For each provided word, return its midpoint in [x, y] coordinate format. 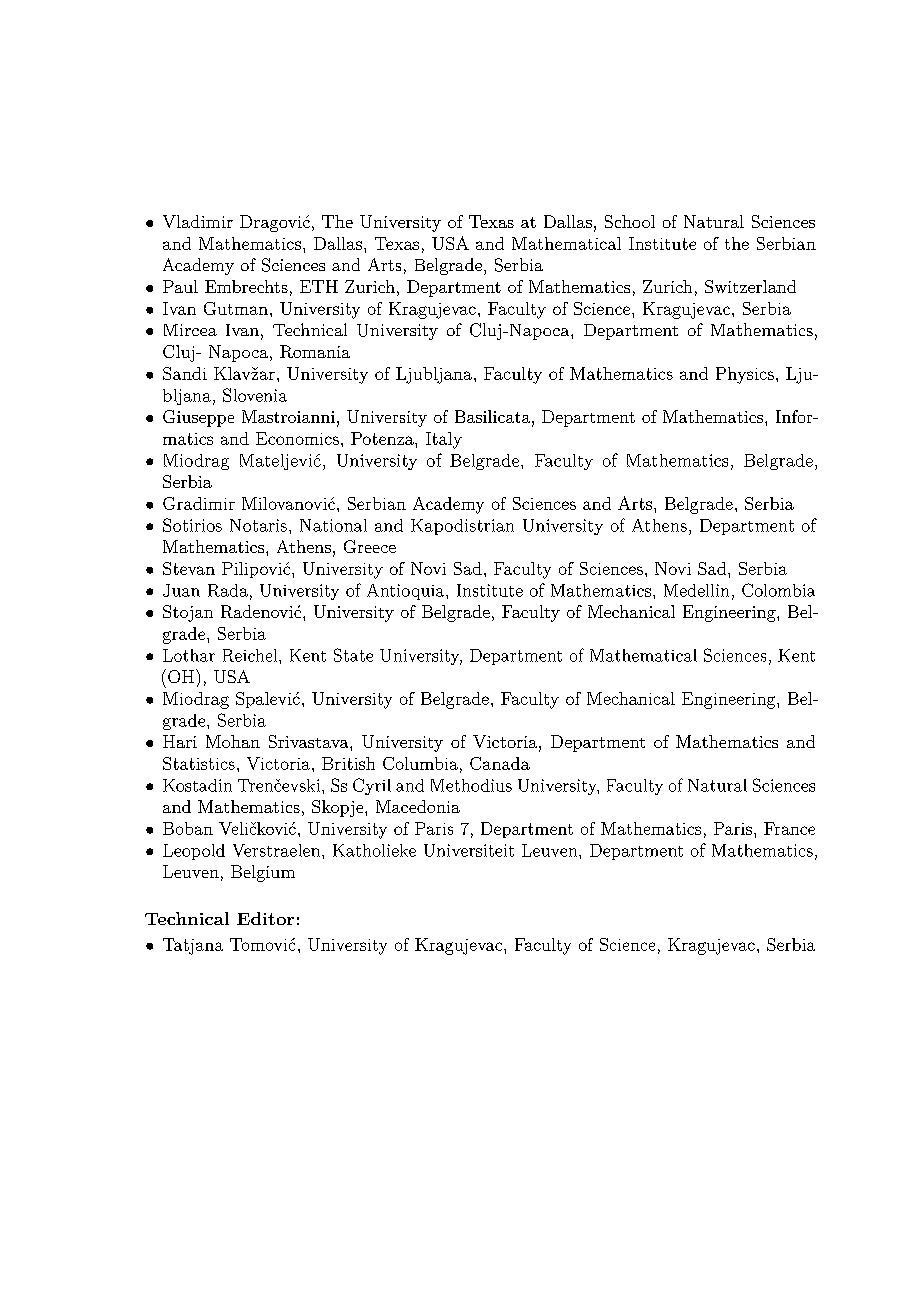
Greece [370, 546]
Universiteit [469, 850]
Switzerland [750, 286]
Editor [265, 918]
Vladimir [198, 221]
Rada [228, 590]
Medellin [696, 590]
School [630, 221]
